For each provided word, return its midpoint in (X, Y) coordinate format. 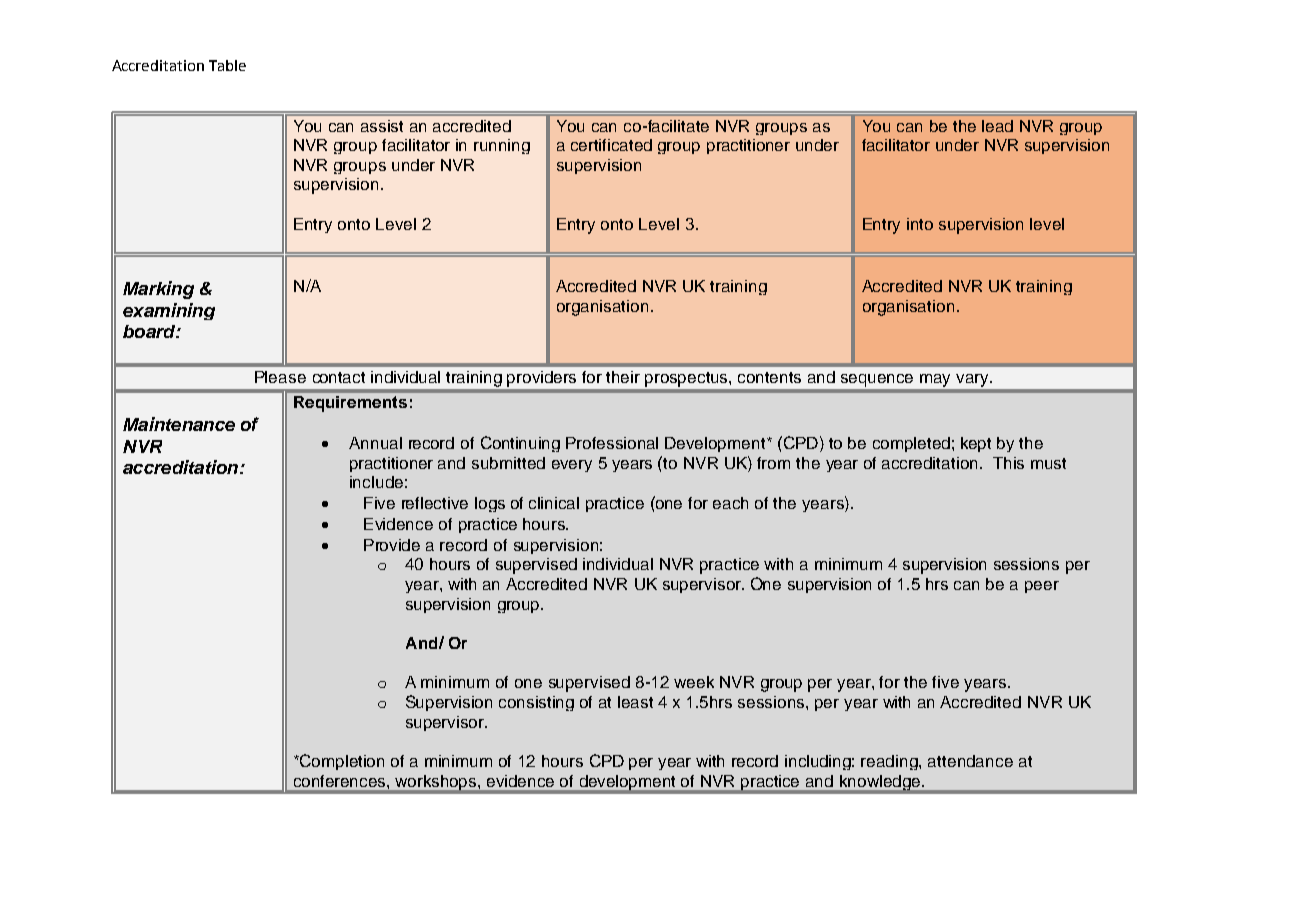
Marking (158, 290)
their (623, 377)
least (635, 702)
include (376, 482)
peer (1042, 587)
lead (997, 126)
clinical (554, 503)
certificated (611, 145)
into (920, 224)
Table (227, 65)
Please (280, 377)
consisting (536, 703)
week (694, 682)
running (502, 146)
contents (769, 377)
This (1008, 463)
